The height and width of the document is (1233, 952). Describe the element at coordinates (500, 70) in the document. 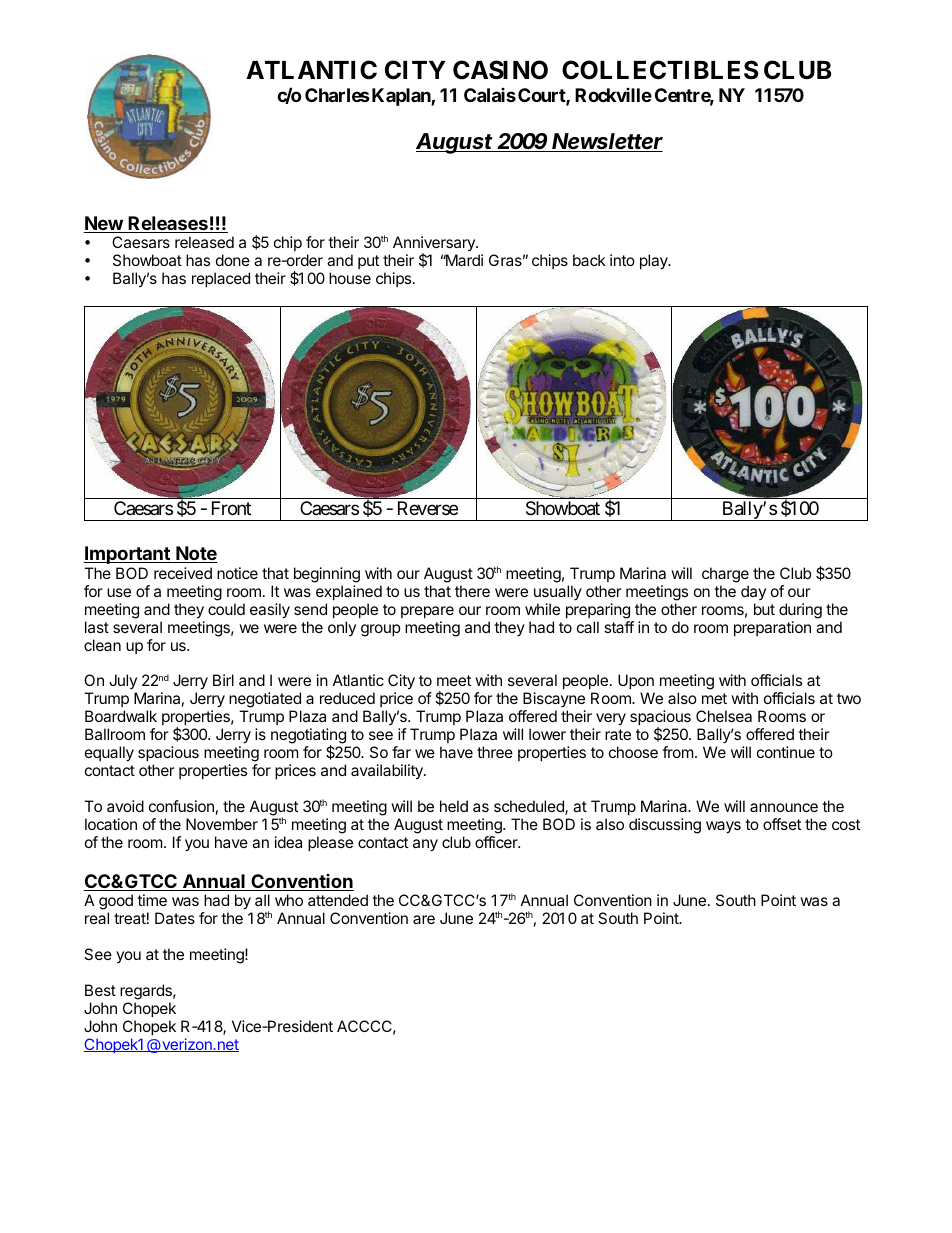

I see `CASINO` at that location.
